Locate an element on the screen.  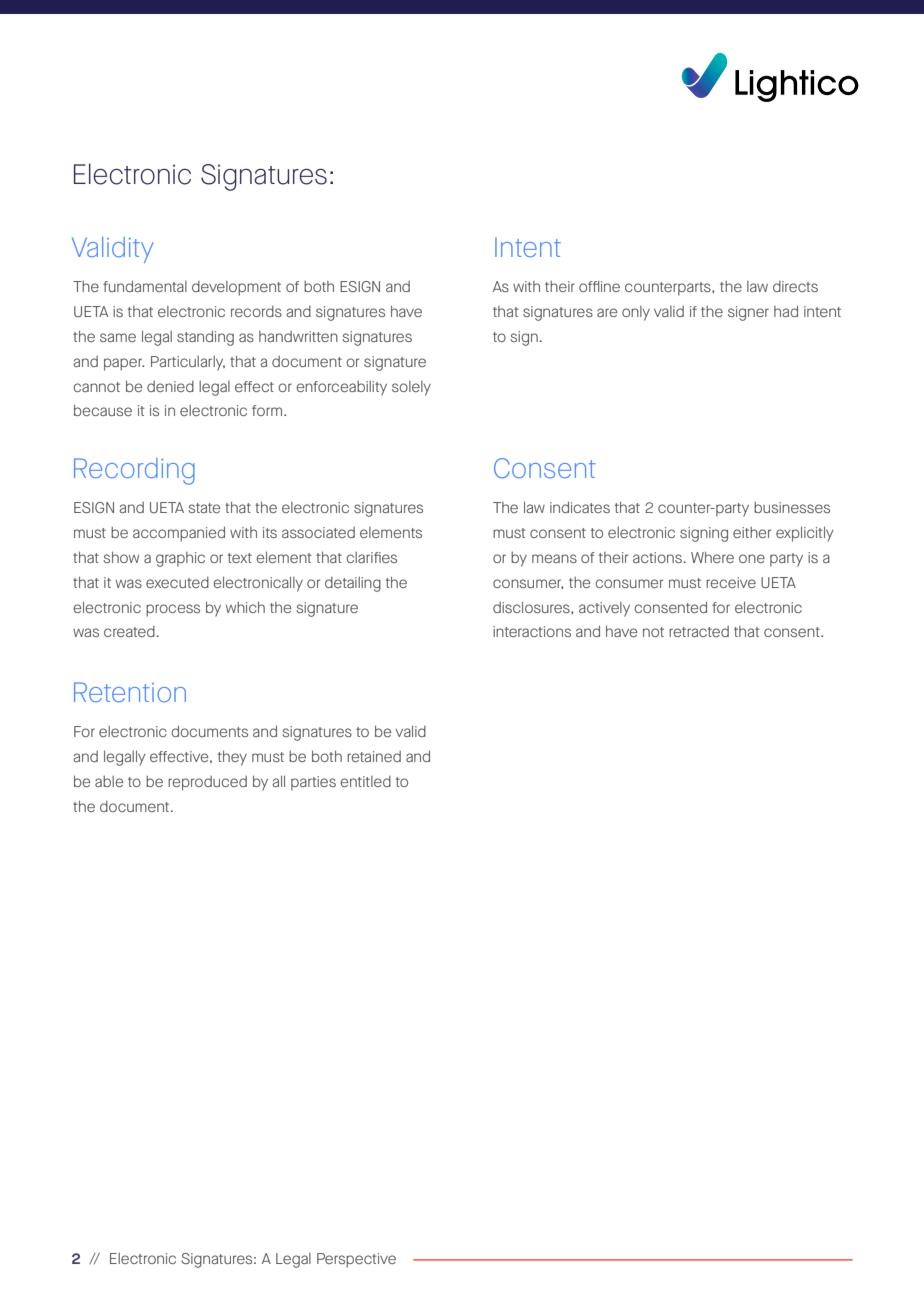
entitled is located at coordinates (365, 781).
